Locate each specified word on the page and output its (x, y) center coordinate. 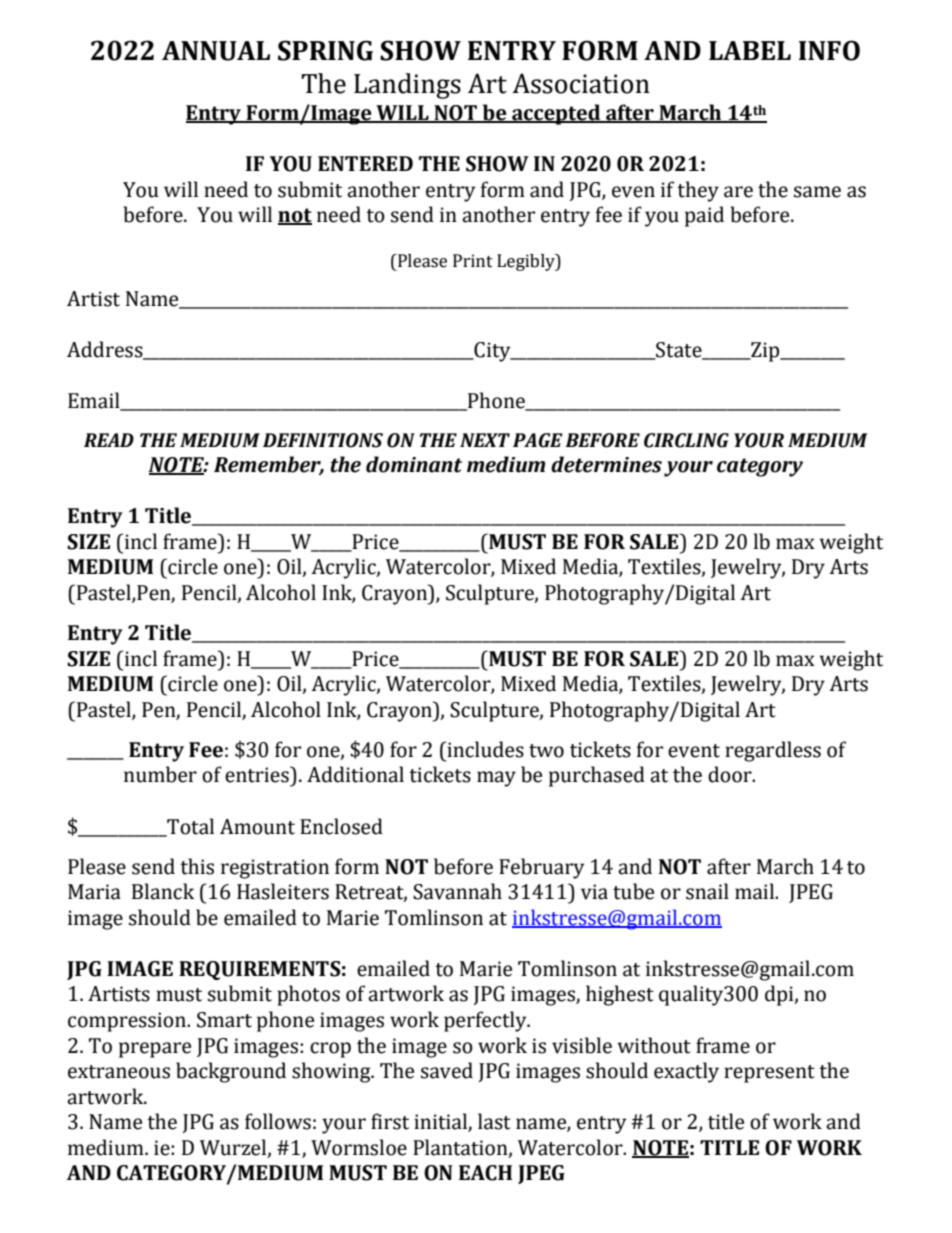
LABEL (750, 50)
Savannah (457, 891)
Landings (407, 86)
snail (707, 891)
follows (278, 1121)
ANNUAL (216, 51)
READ (109, 440)
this (197, 866)
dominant (414, 464)
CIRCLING (686, 440)
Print (473, 261)
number (160, 774)
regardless (773, 751)
